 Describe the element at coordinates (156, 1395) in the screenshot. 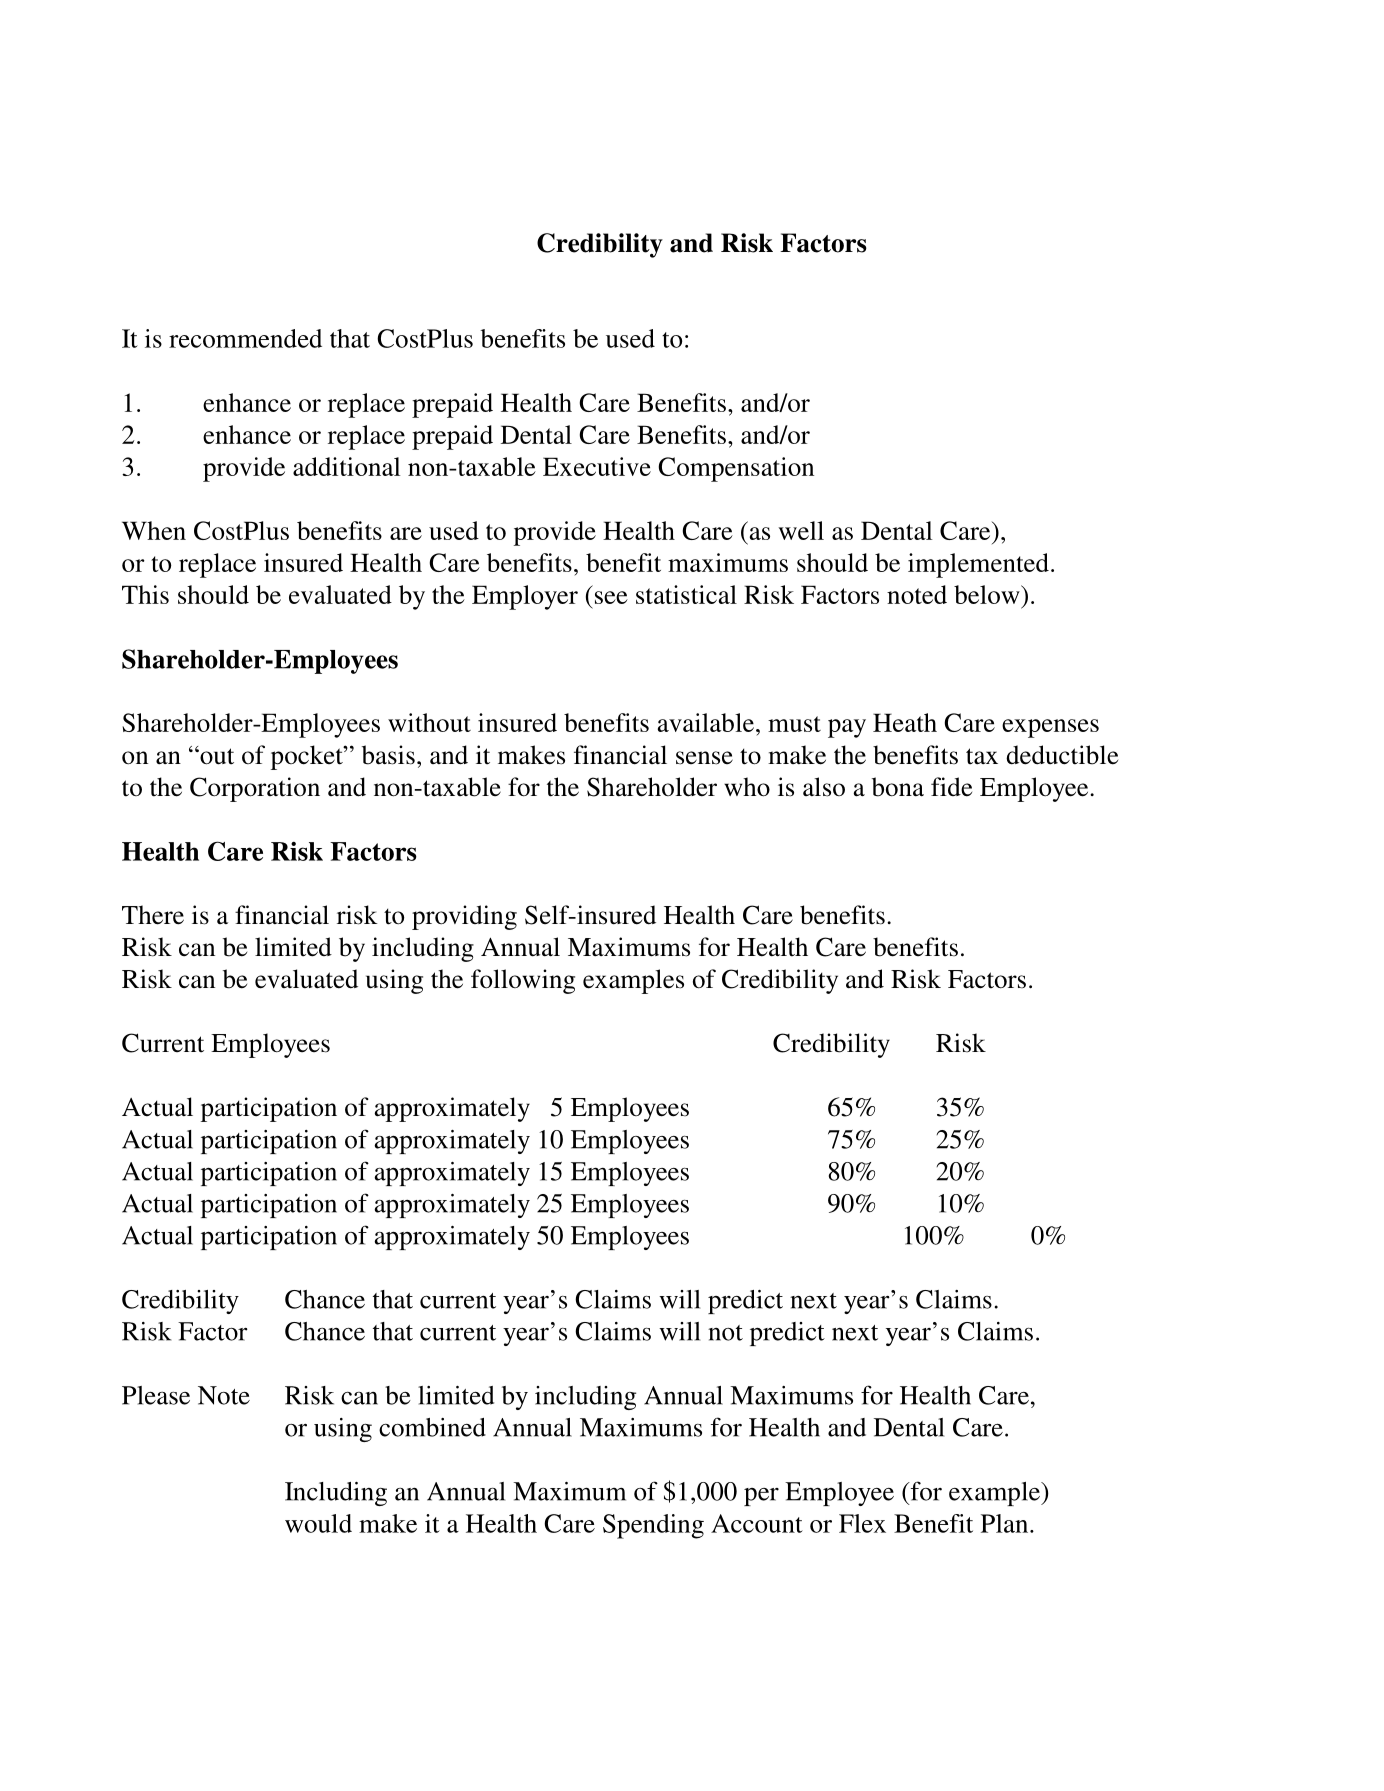

I see `Please` at that location.
